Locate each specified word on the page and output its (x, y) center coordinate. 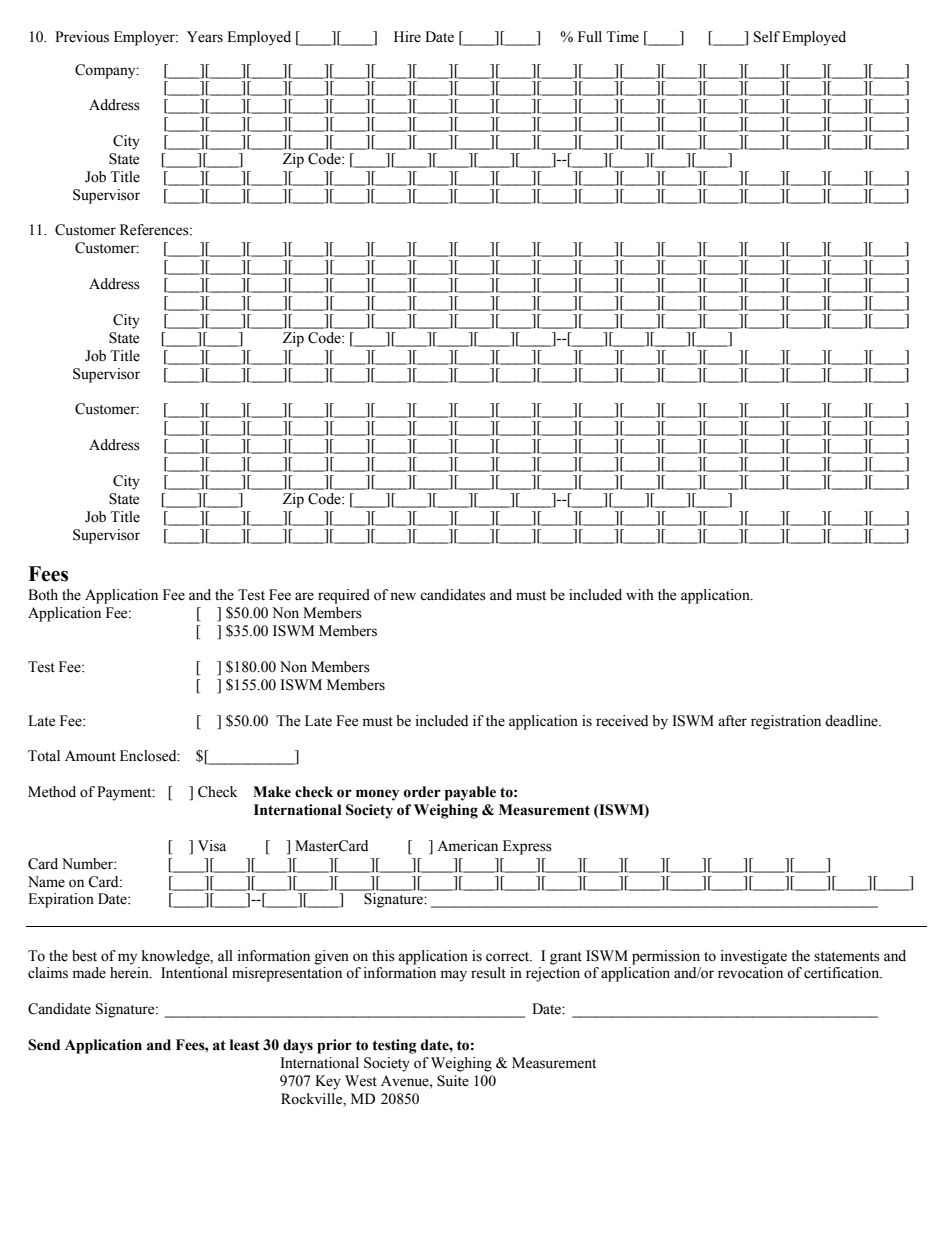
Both (43, 595)
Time (622, 37)
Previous (82, 37)
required (344, 596)
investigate (754, 957)
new (403, 596)
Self (767, 37)
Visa (212, 846)
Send (44, 1045)
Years (205, 37)
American (467, 846)
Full (590, 36)
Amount (90, 756)
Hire (407, 37)
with (640, 594)
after (732, 721)
